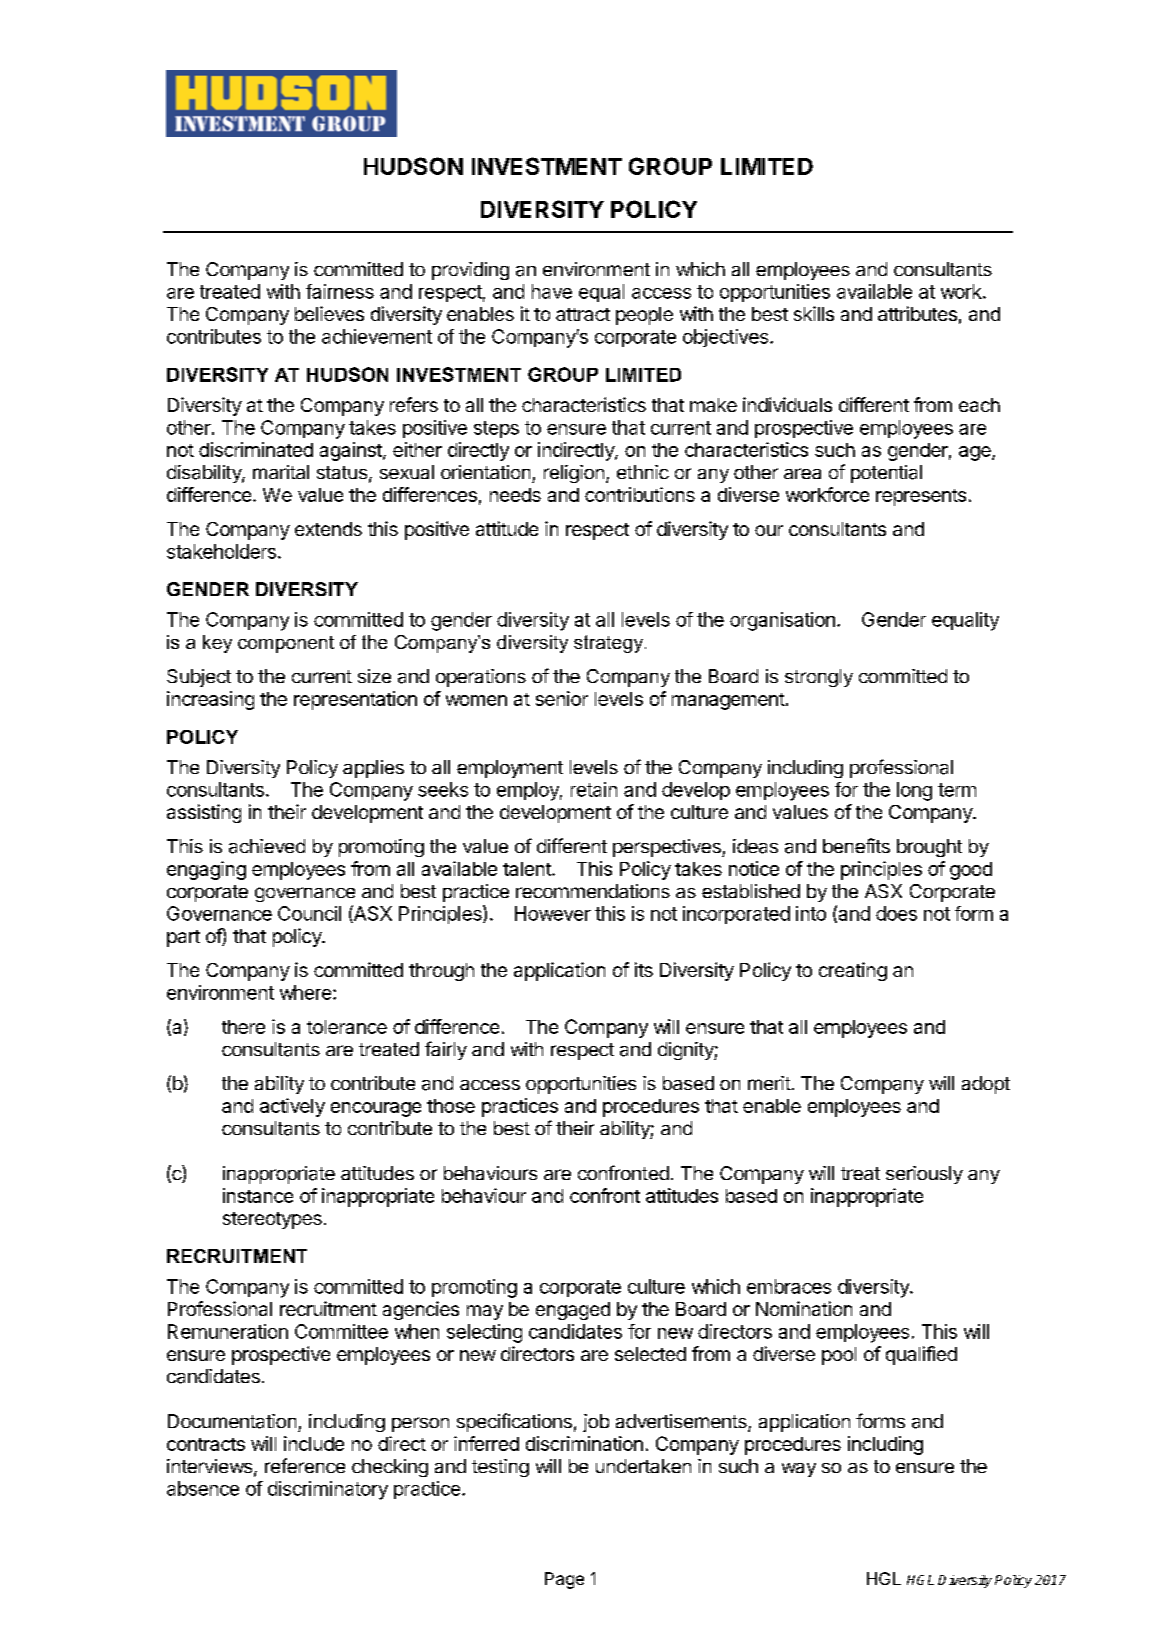 Image resolution: width=1162 pixels, height=1644 pixels. What do you see at coordinates (451, 1106) in the screenshot?
I see `those` at bounding box center [451, 1106].
